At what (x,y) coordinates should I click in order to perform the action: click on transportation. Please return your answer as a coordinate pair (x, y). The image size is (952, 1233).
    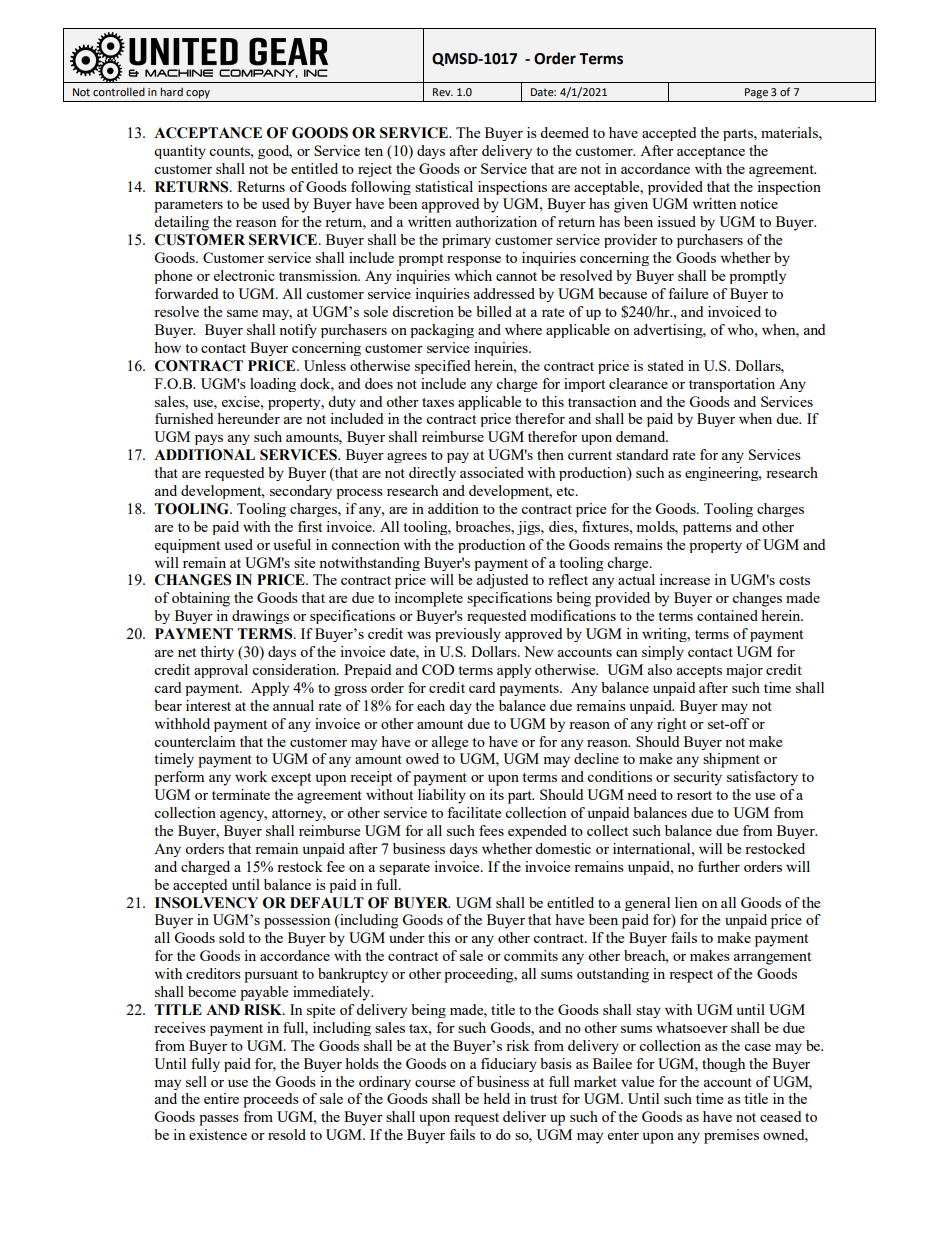
    Looking at the image, I should click on (732, 385).
